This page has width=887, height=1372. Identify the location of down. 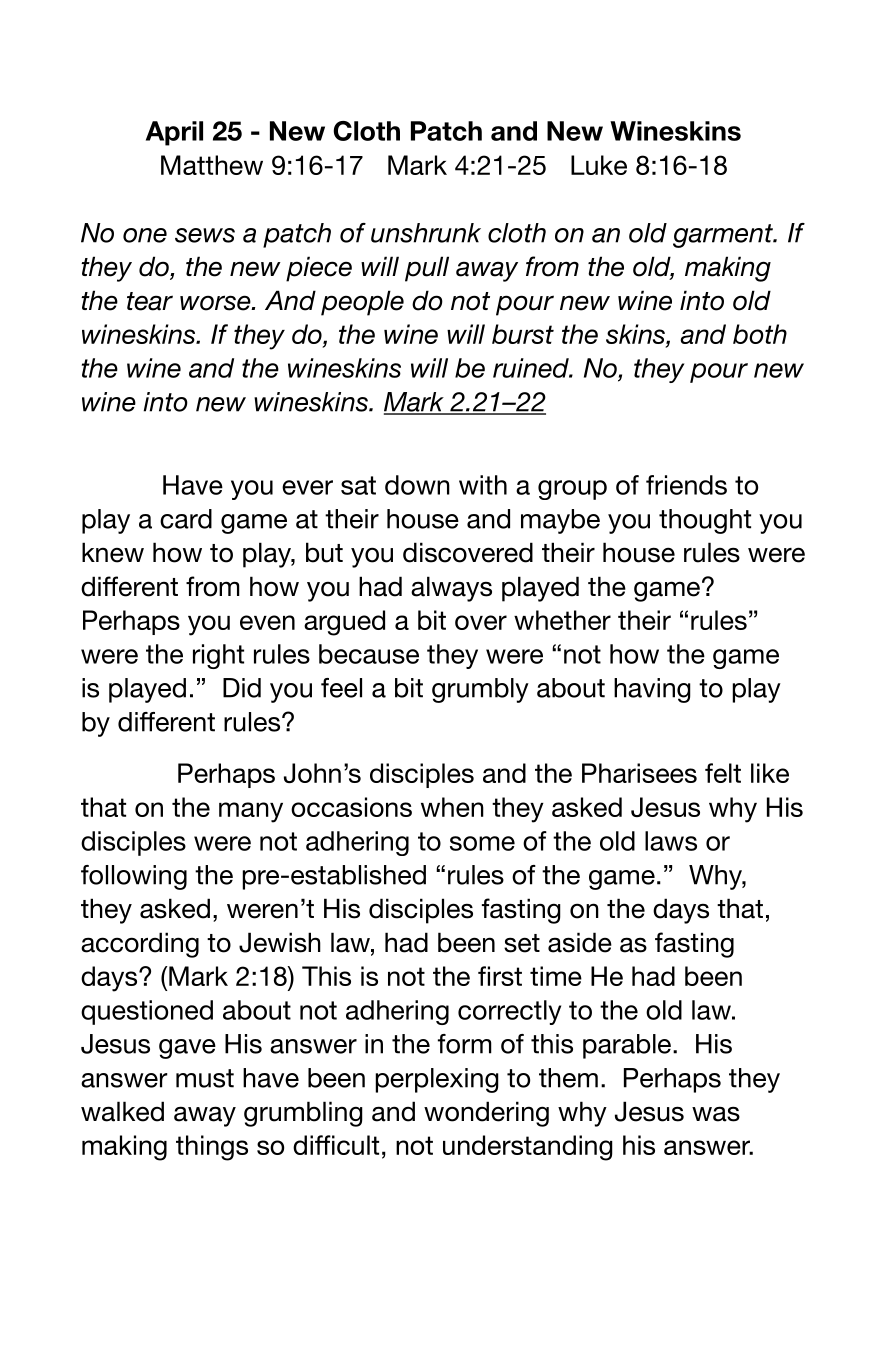
(417, 485).
